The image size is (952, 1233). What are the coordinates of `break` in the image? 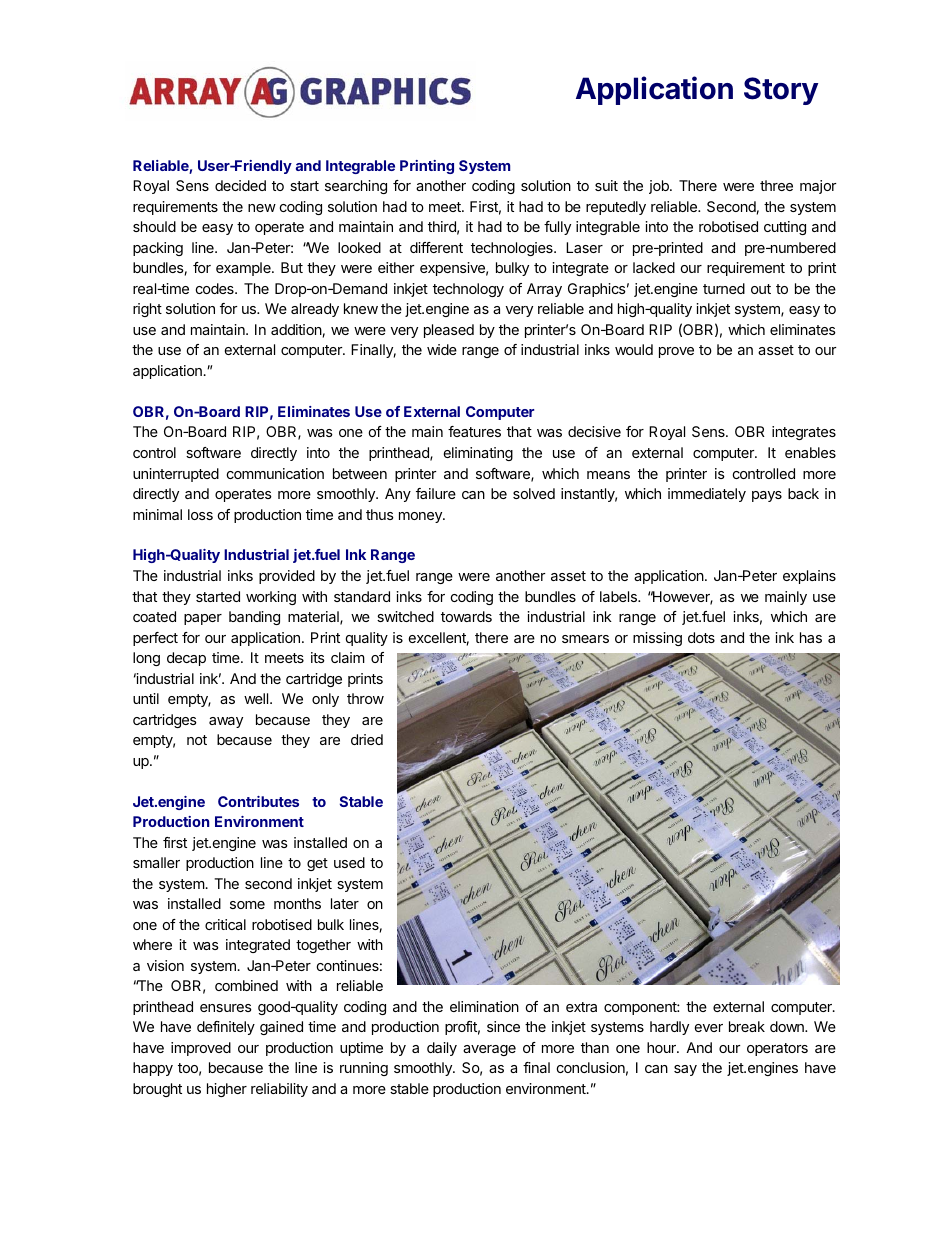 It's located at (747, 1026).
